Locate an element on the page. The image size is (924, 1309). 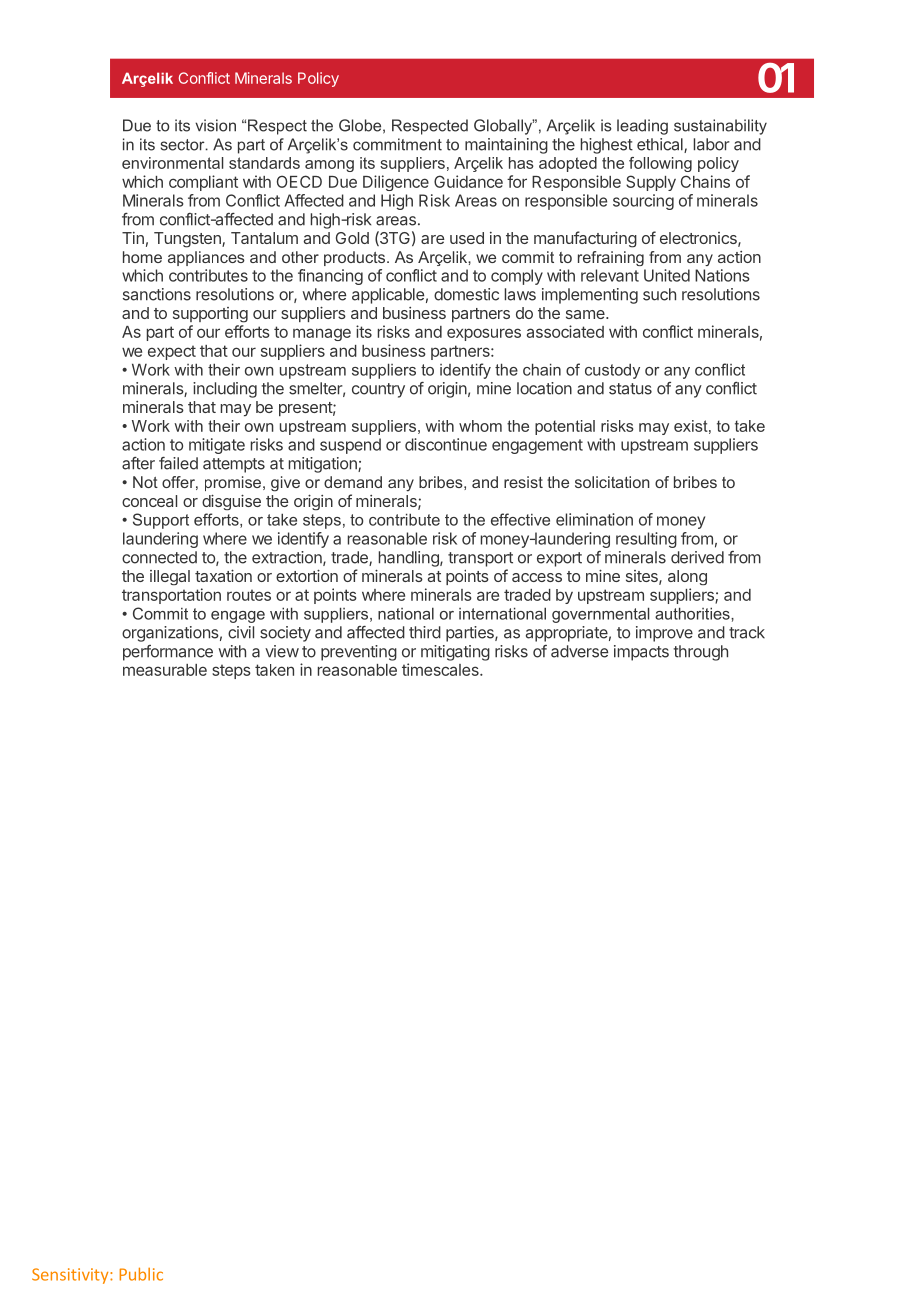
following is located at coordinates (660, 164).
